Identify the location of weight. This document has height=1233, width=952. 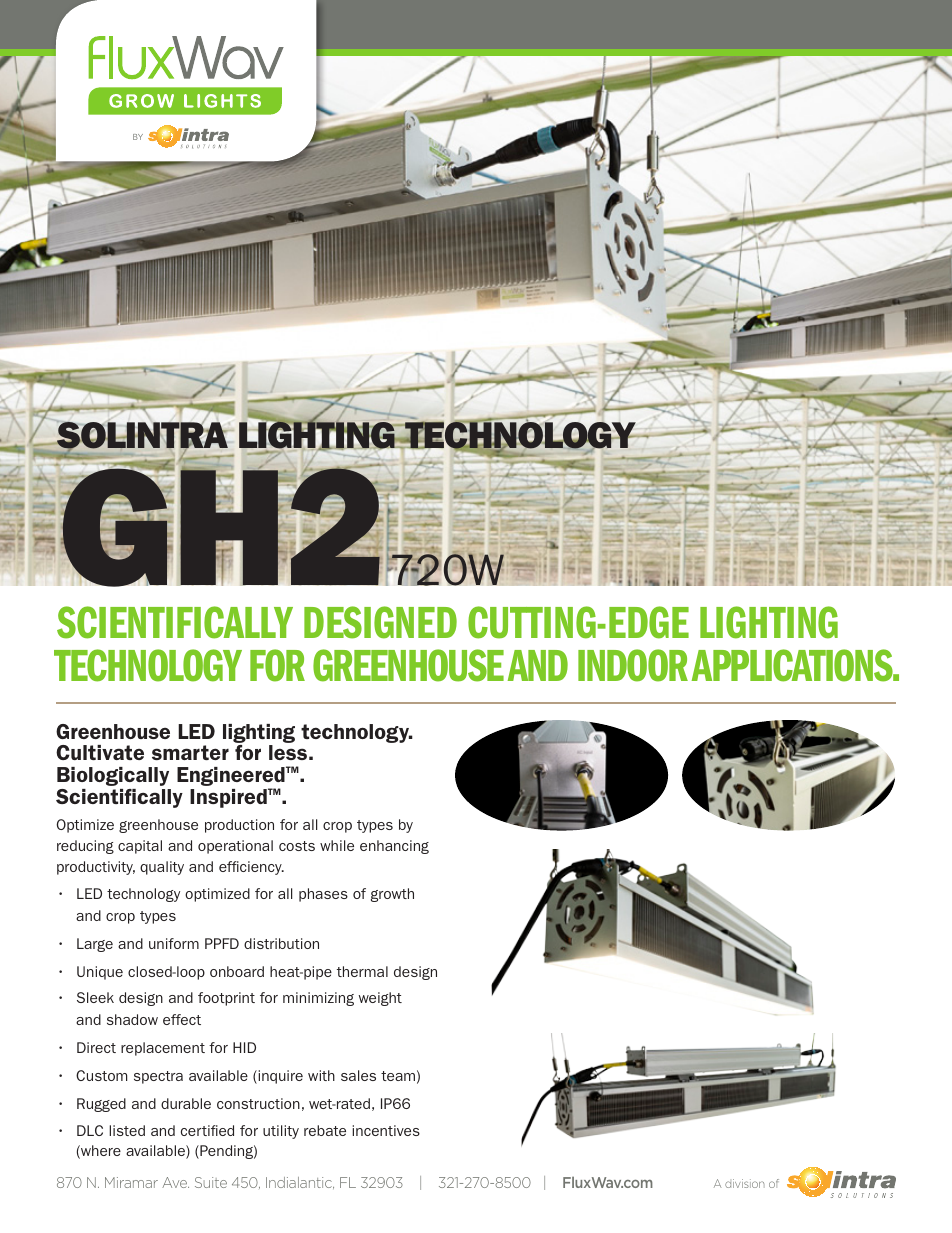
(380, 999).
